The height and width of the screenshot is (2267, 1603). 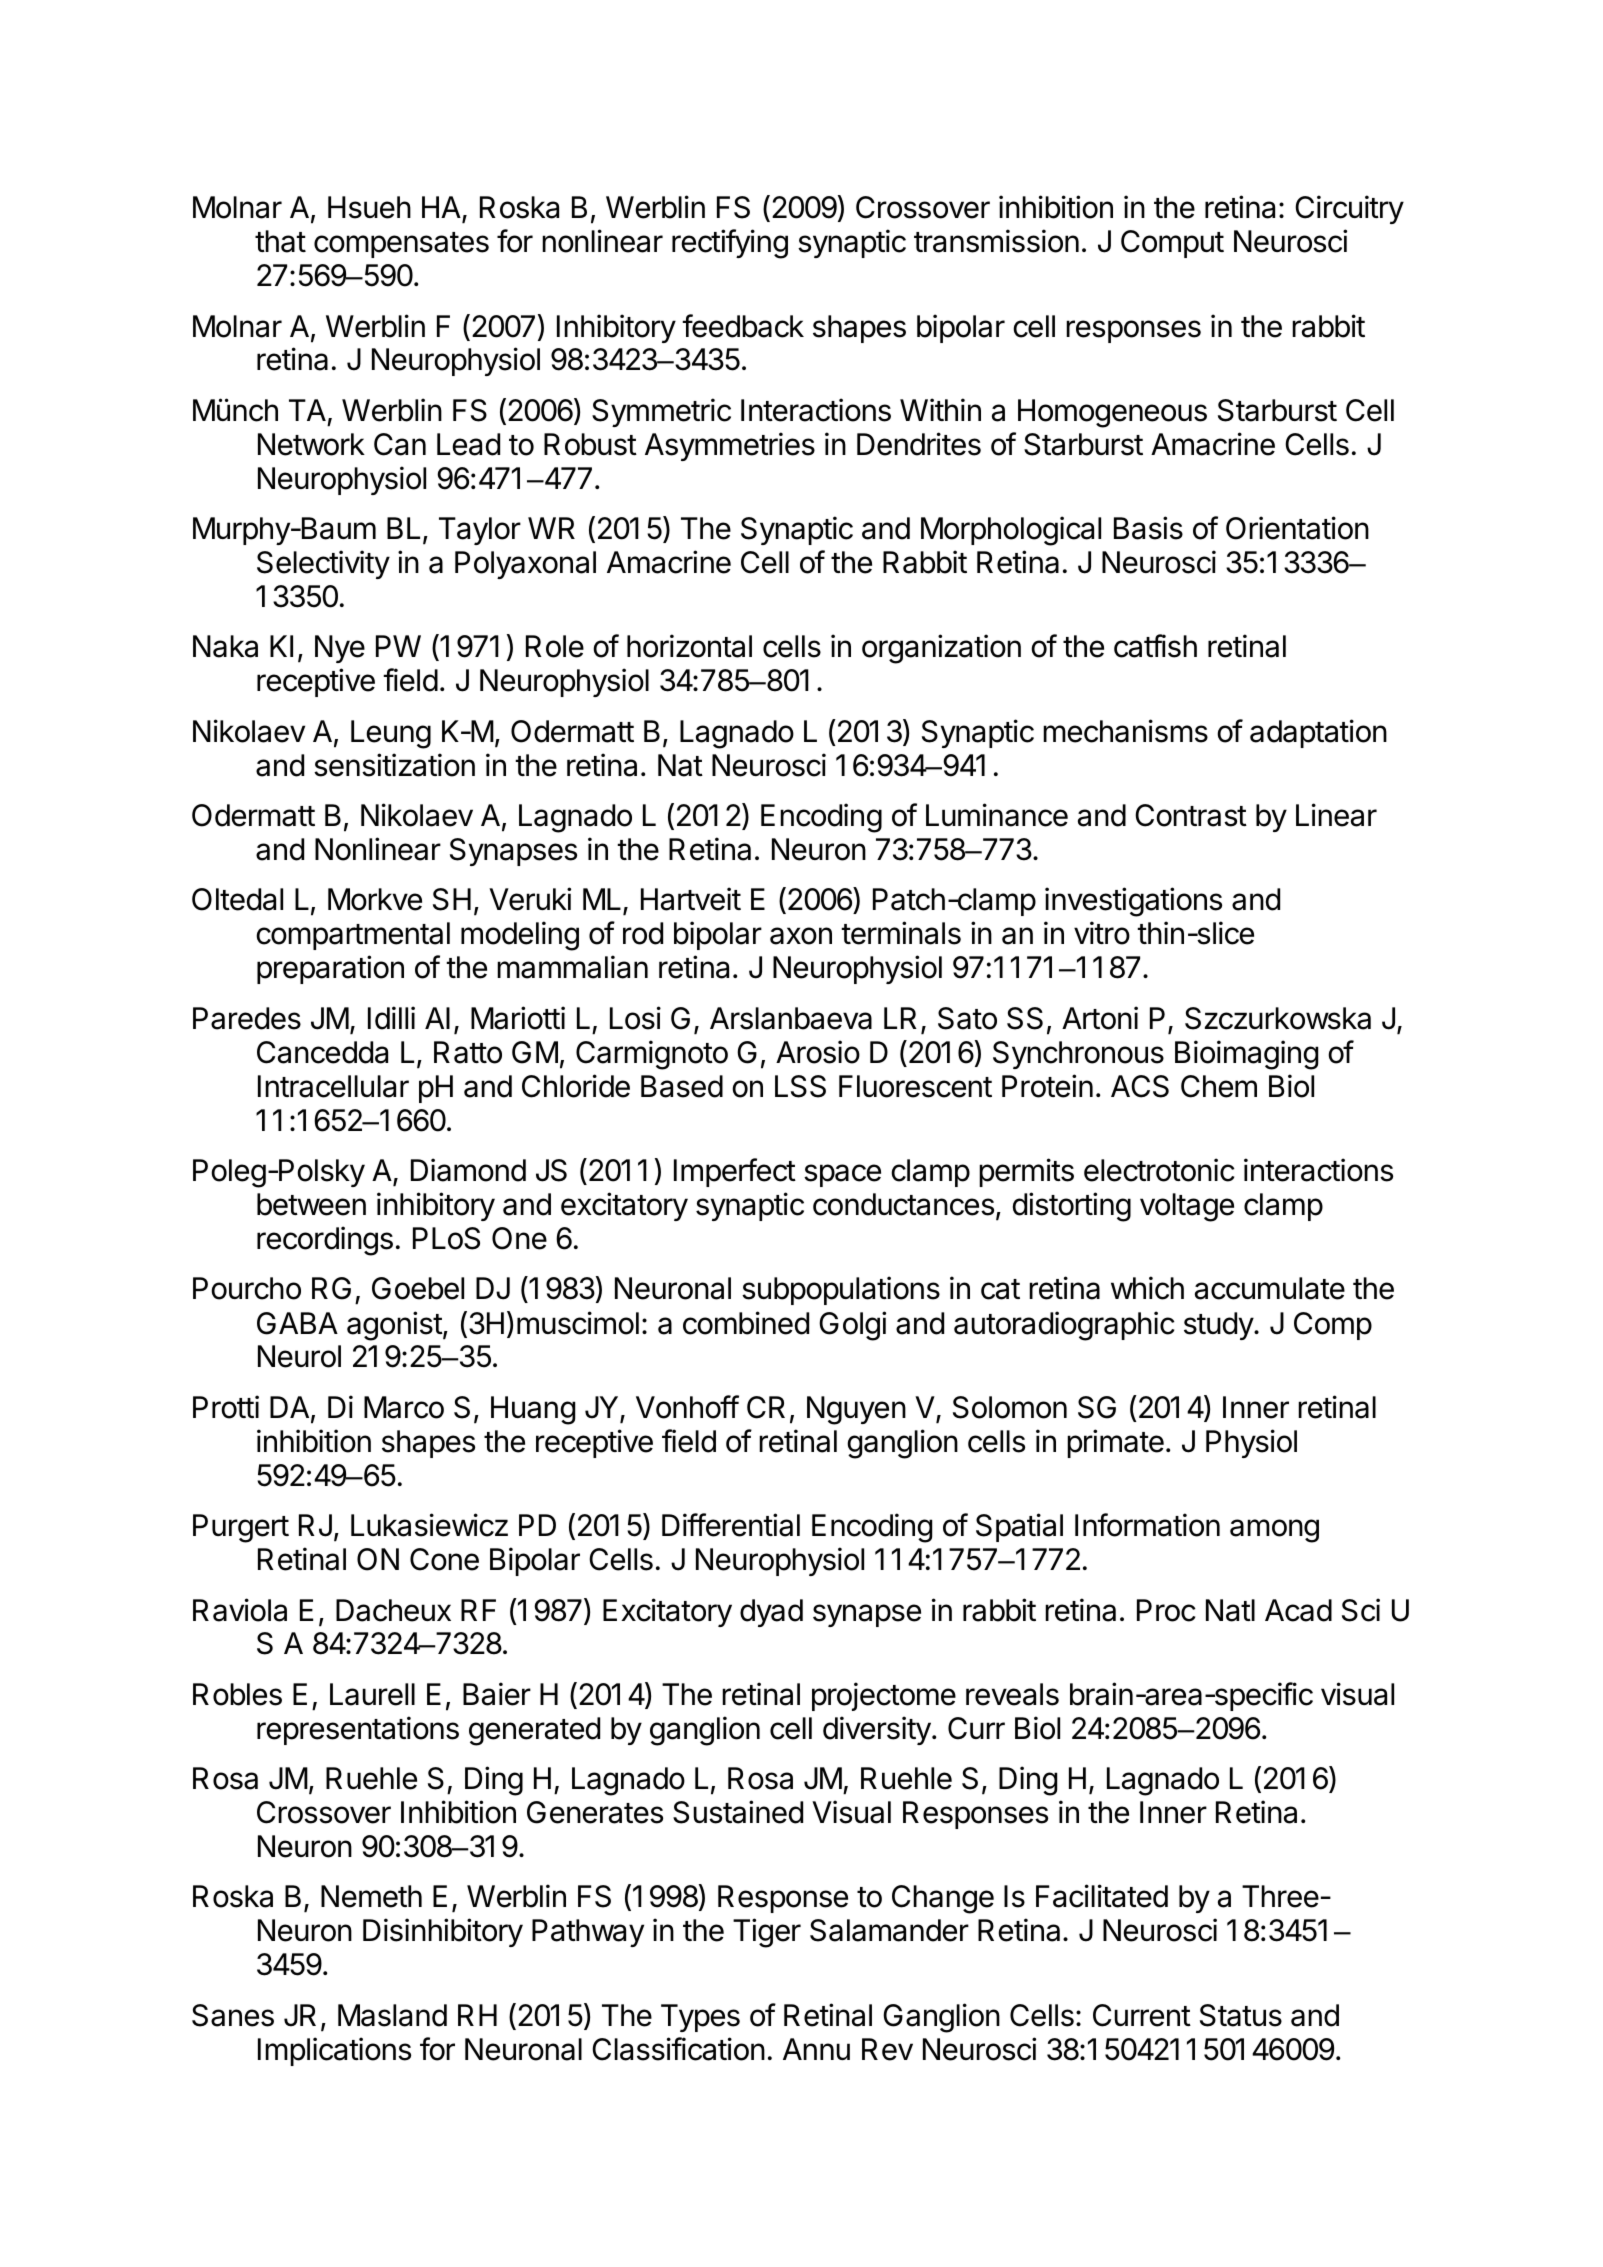 I want to click on rectifying, so click(x=730, y=244).
